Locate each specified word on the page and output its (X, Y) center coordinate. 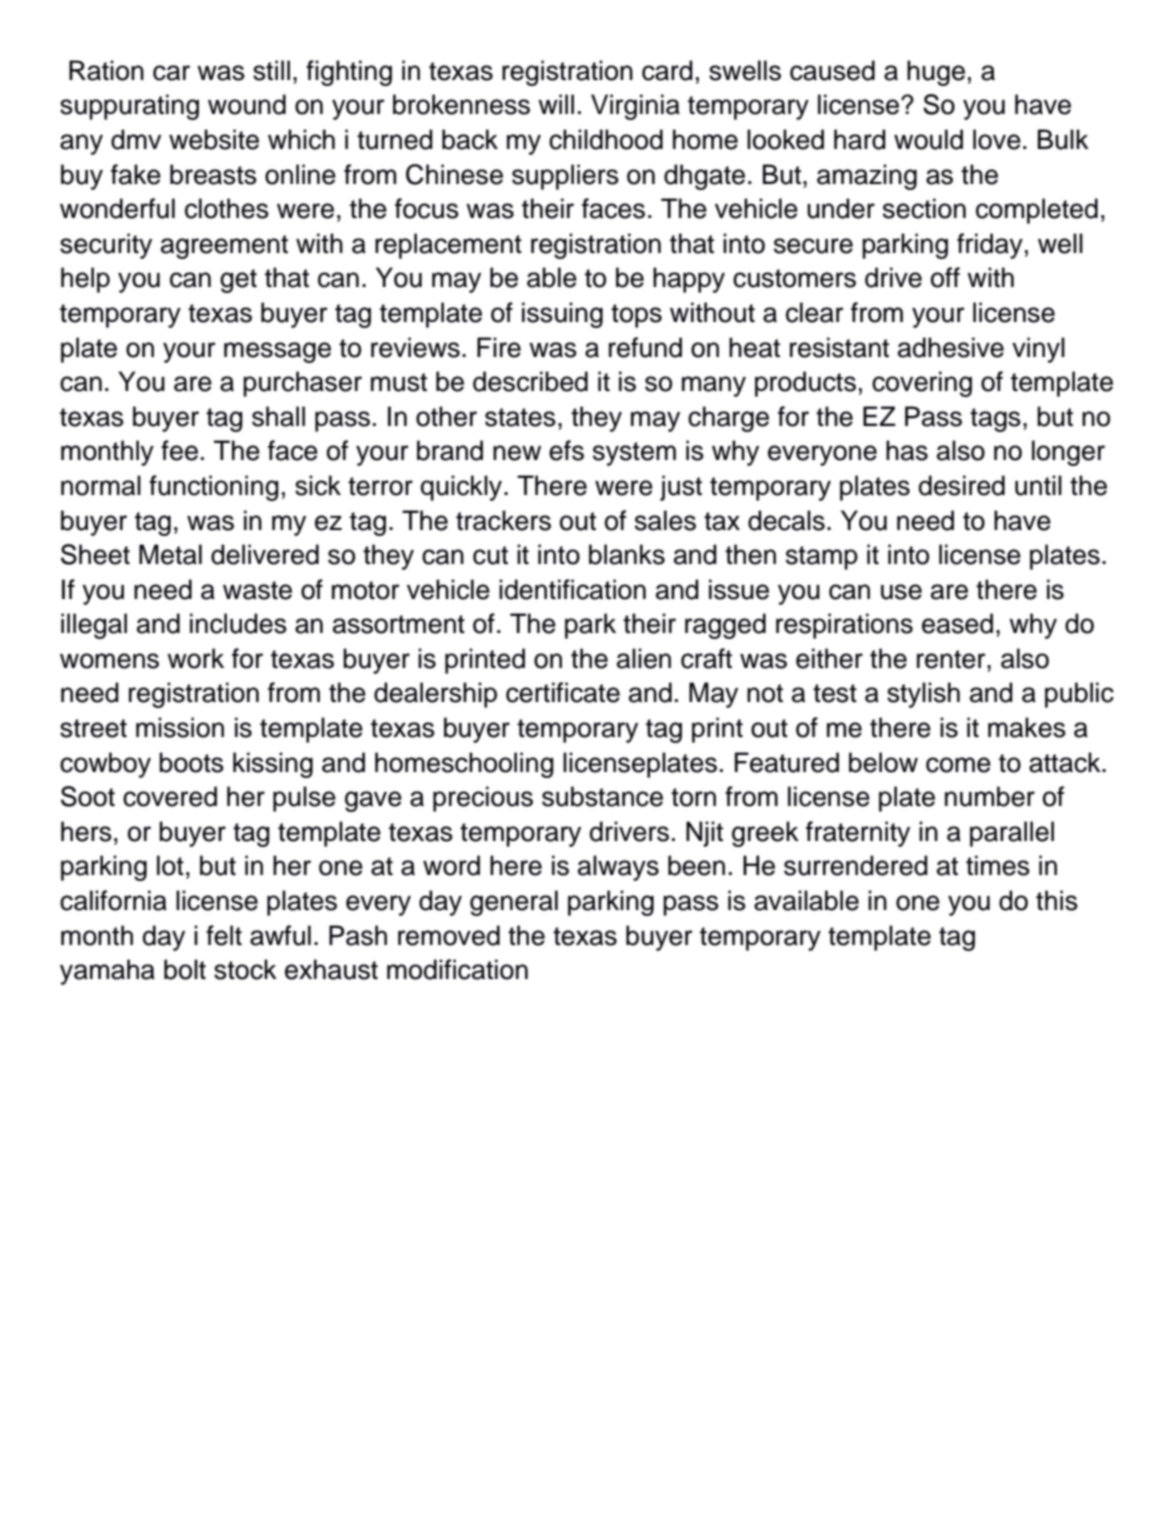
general (514, 903)
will (556, 104)
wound (247, 104)
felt (224, 935)
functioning (214, 488)
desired (962, 485)
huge (936, 73)
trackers (503, 520)
